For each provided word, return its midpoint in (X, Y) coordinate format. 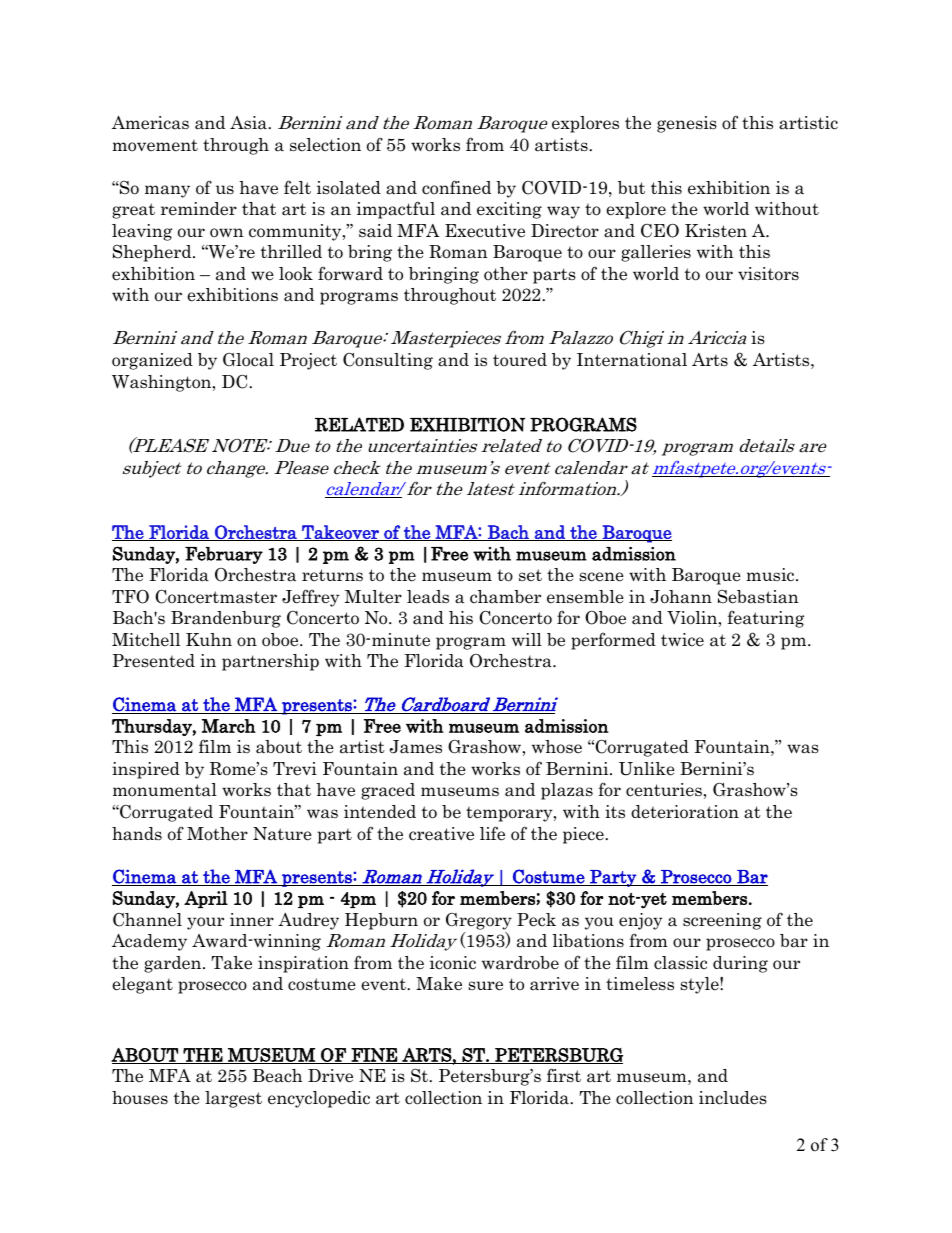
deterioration (685, 812)
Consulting (388, 361)
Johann (681, 597)
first (564, 1075)
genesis (687, 124)
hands (137, 834)
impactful (396, 210)
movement (155, 146)
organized (152, 361)
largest (233, 1099)
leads (428, 597)
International (632, 360)
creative (441, 834)
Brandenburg (226, 619)
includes (733, 1098)
